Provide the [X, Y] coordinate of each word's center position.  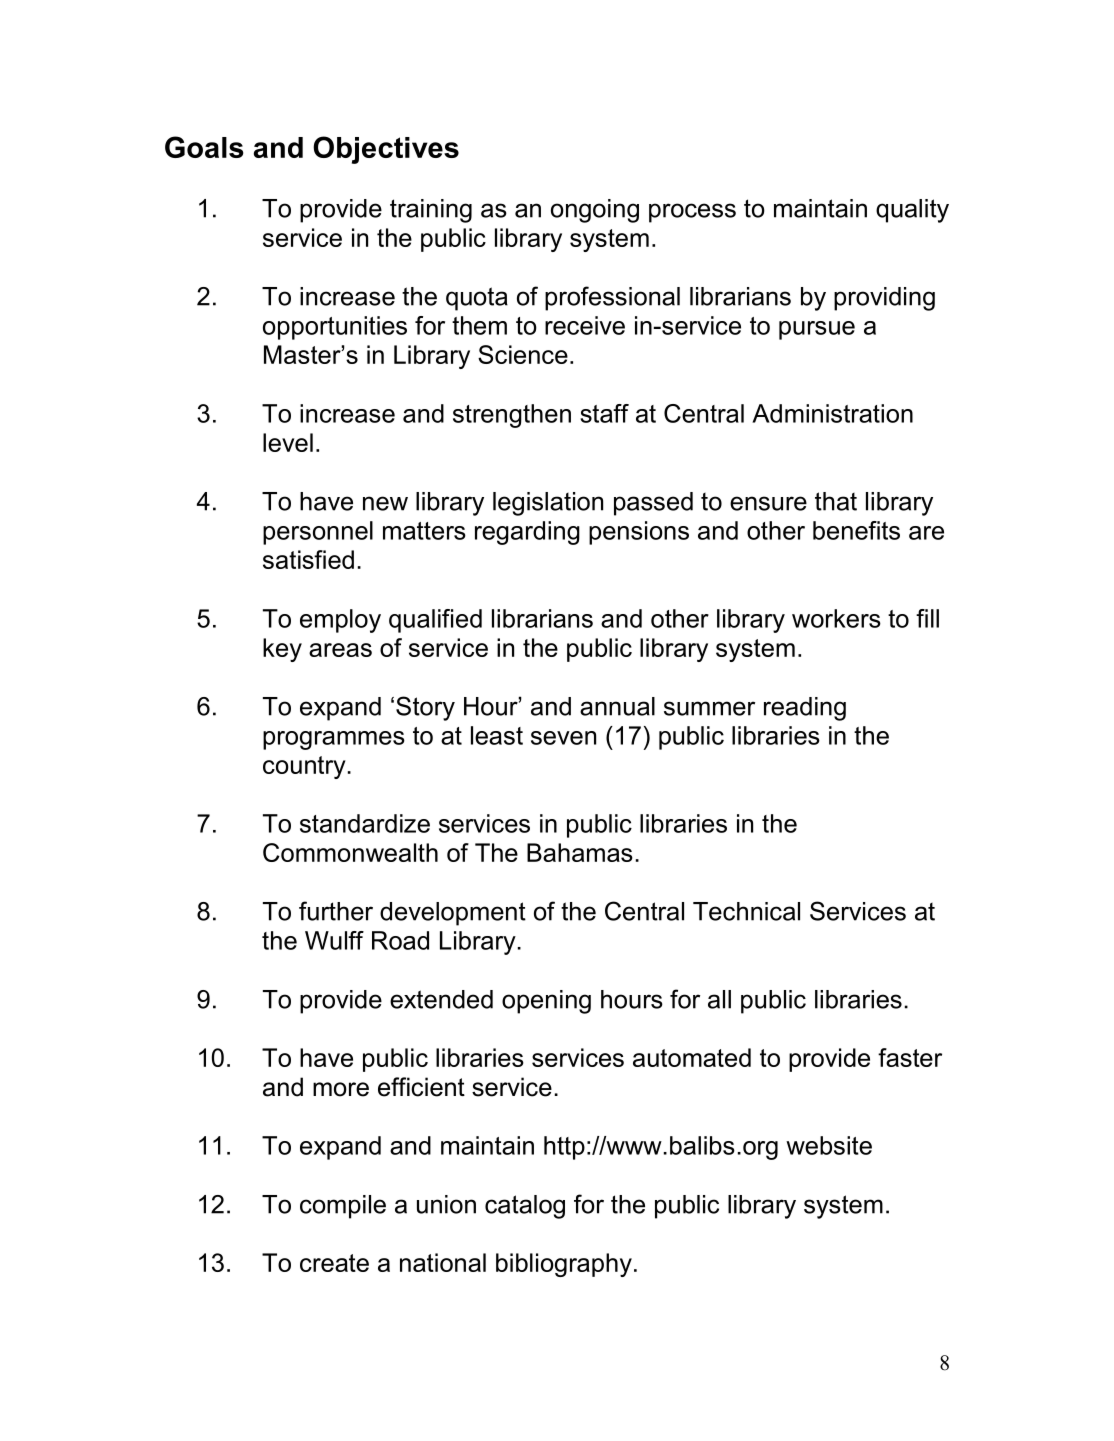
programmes [334, 740]
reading [805, 709]
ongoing [595, 211]
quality [912, 211]
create [334, 1263]
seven [563, 738]
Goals [204, 147]
